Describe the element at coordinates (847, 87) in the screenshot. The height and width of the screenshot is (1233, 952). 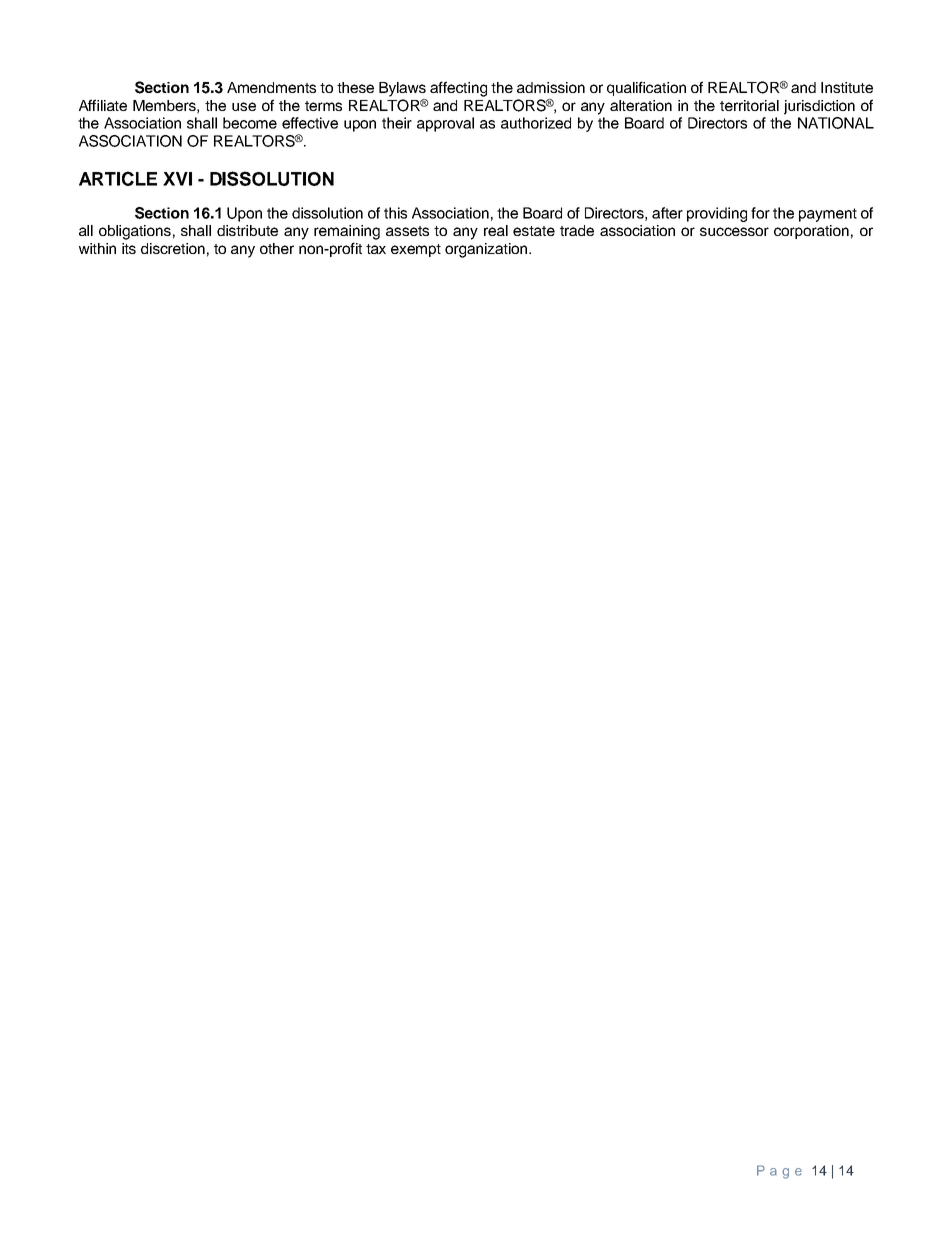
I see `Institute` at that location.
